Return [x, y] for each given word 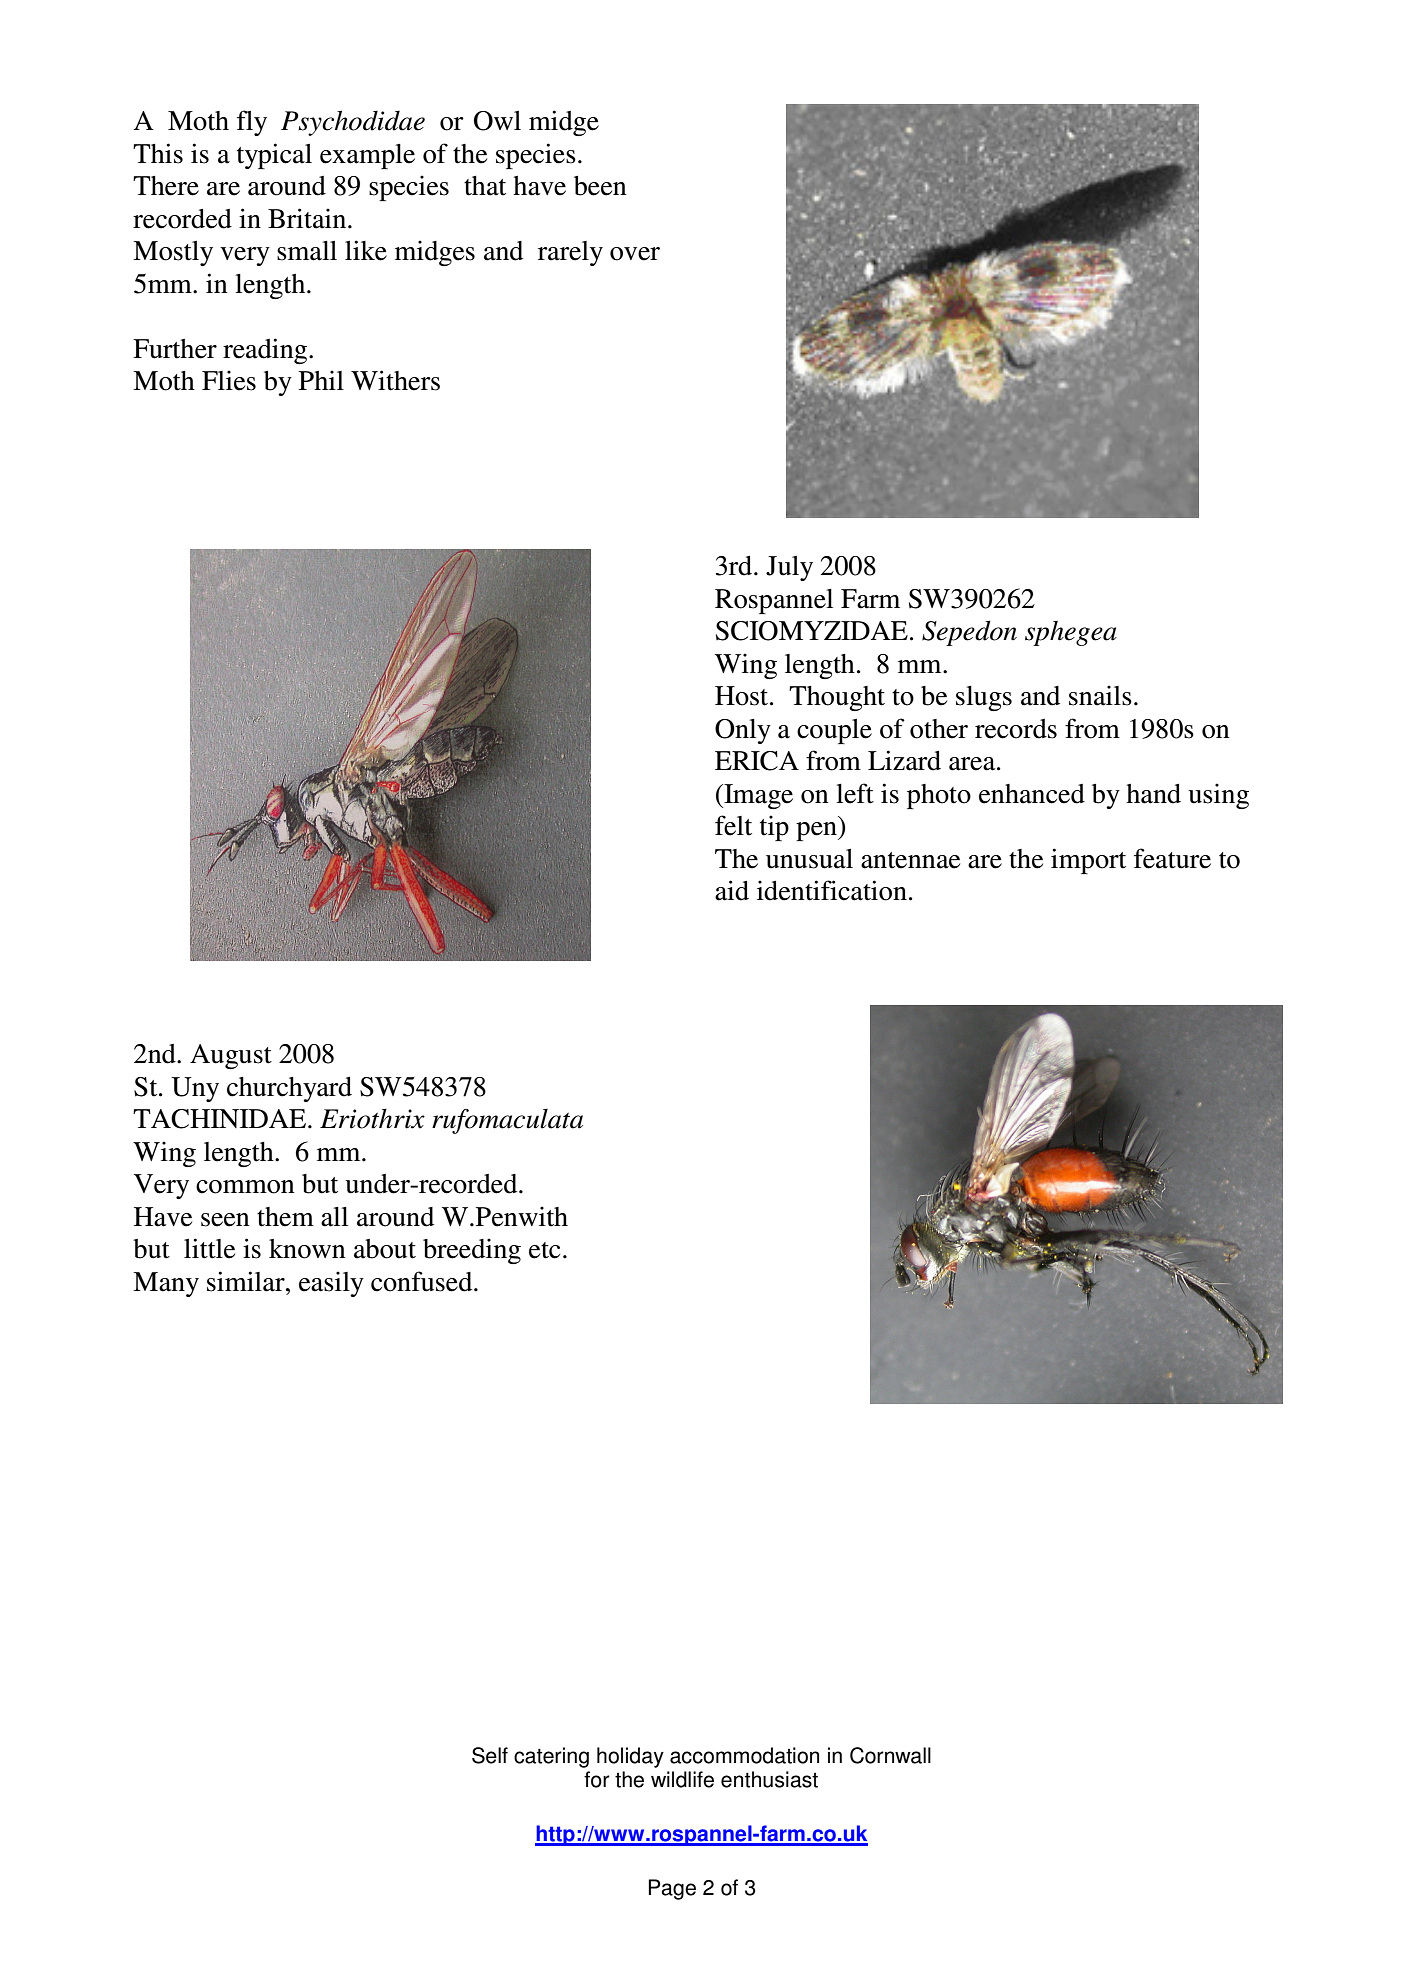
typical [274, 156]
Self [490, 1755]
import [1088, 861]
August [231, 1056]
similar [247, 1281]
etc [544, 1250]
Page [672, 1889]
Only [743, 731]
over [635, 254]
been [600, 186]
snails [1100, 695]
